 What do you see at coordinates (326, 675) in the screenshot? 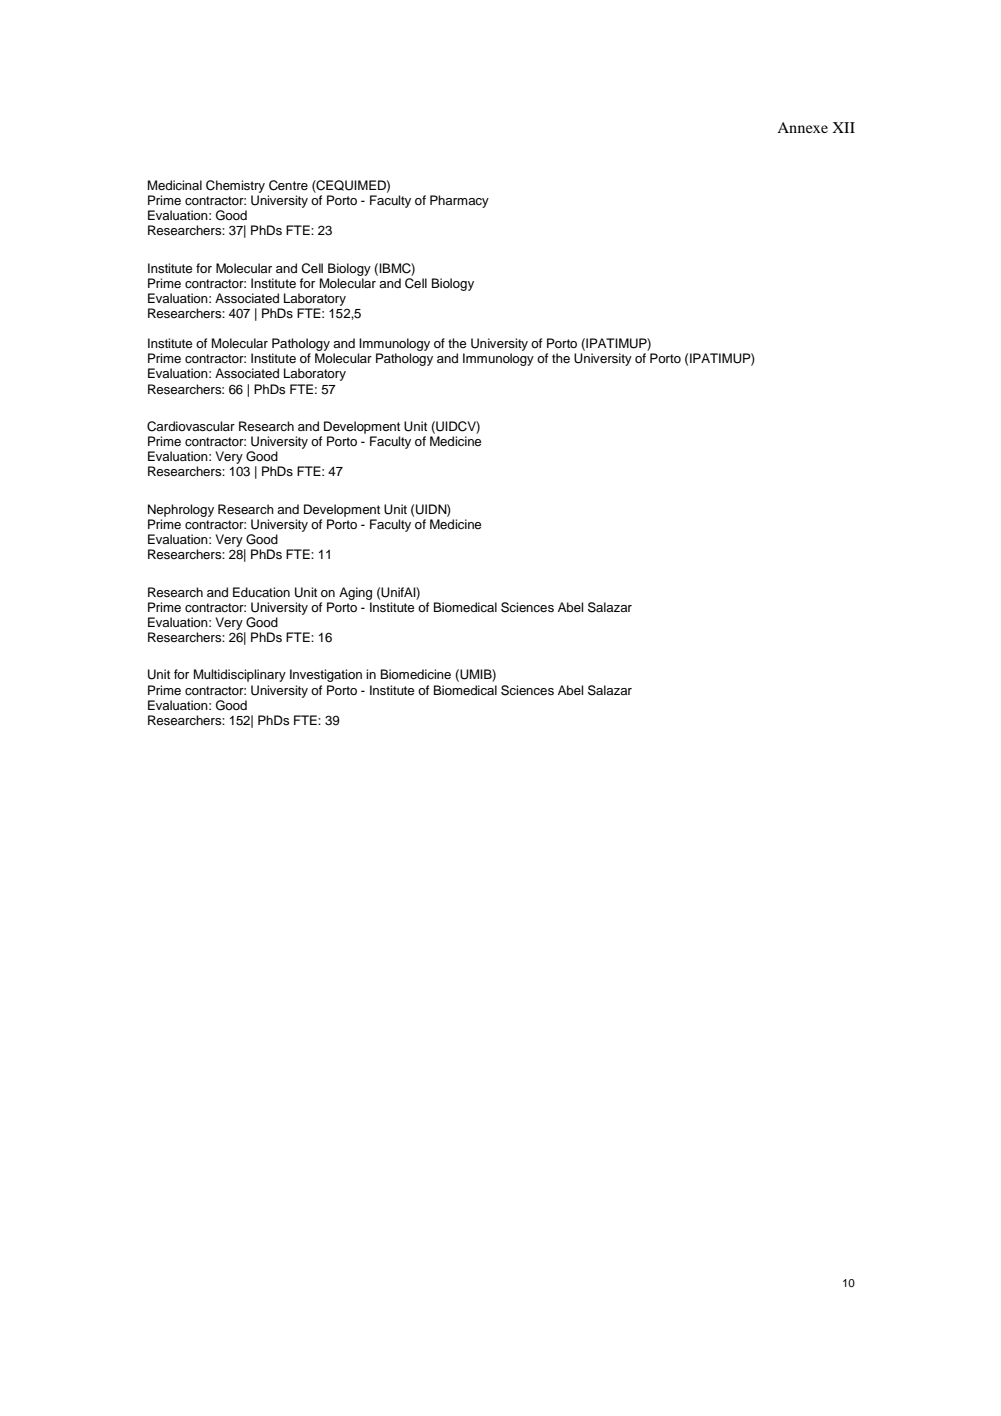
I see `Investigation` at bounding box center [326, 675].
